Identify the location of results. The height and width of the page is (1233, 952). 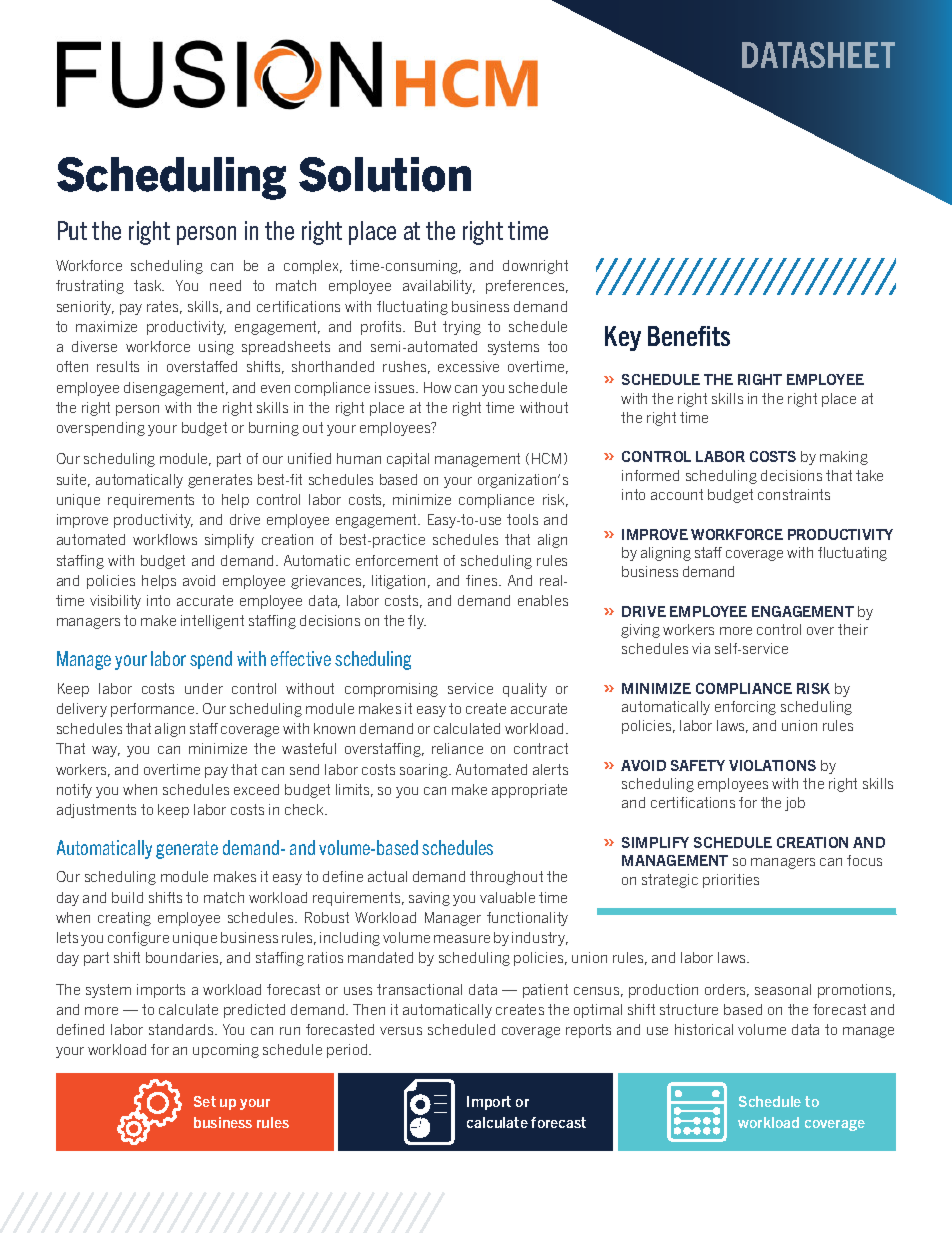
(118, 366).
